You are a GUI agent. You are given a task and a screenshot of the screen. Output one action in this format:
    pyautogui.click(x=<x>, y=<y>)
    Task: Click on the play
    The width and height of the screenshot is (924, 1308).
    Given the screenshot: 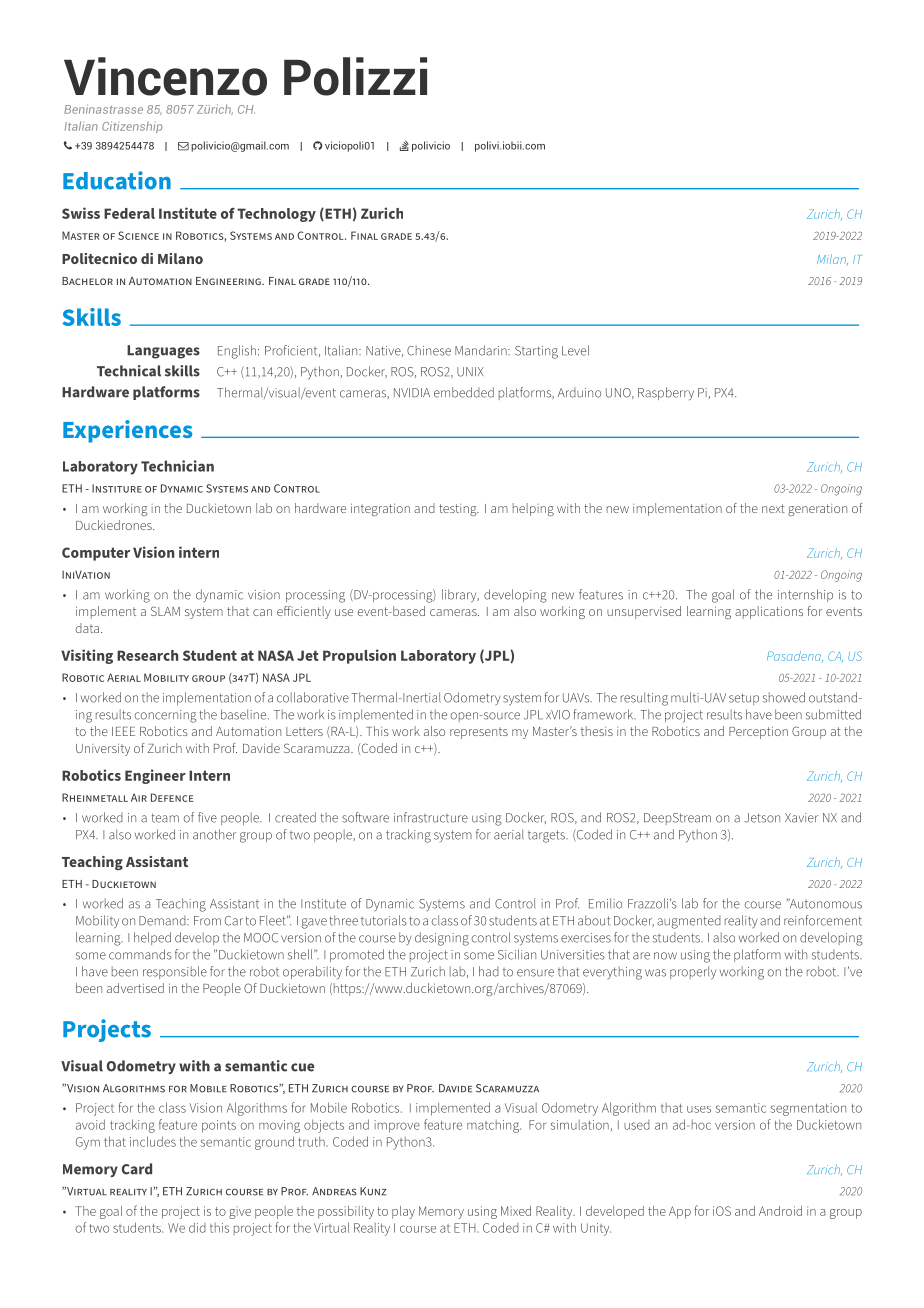 What is the action you would take?
    pyautogui.click(x=403, y=1212)
